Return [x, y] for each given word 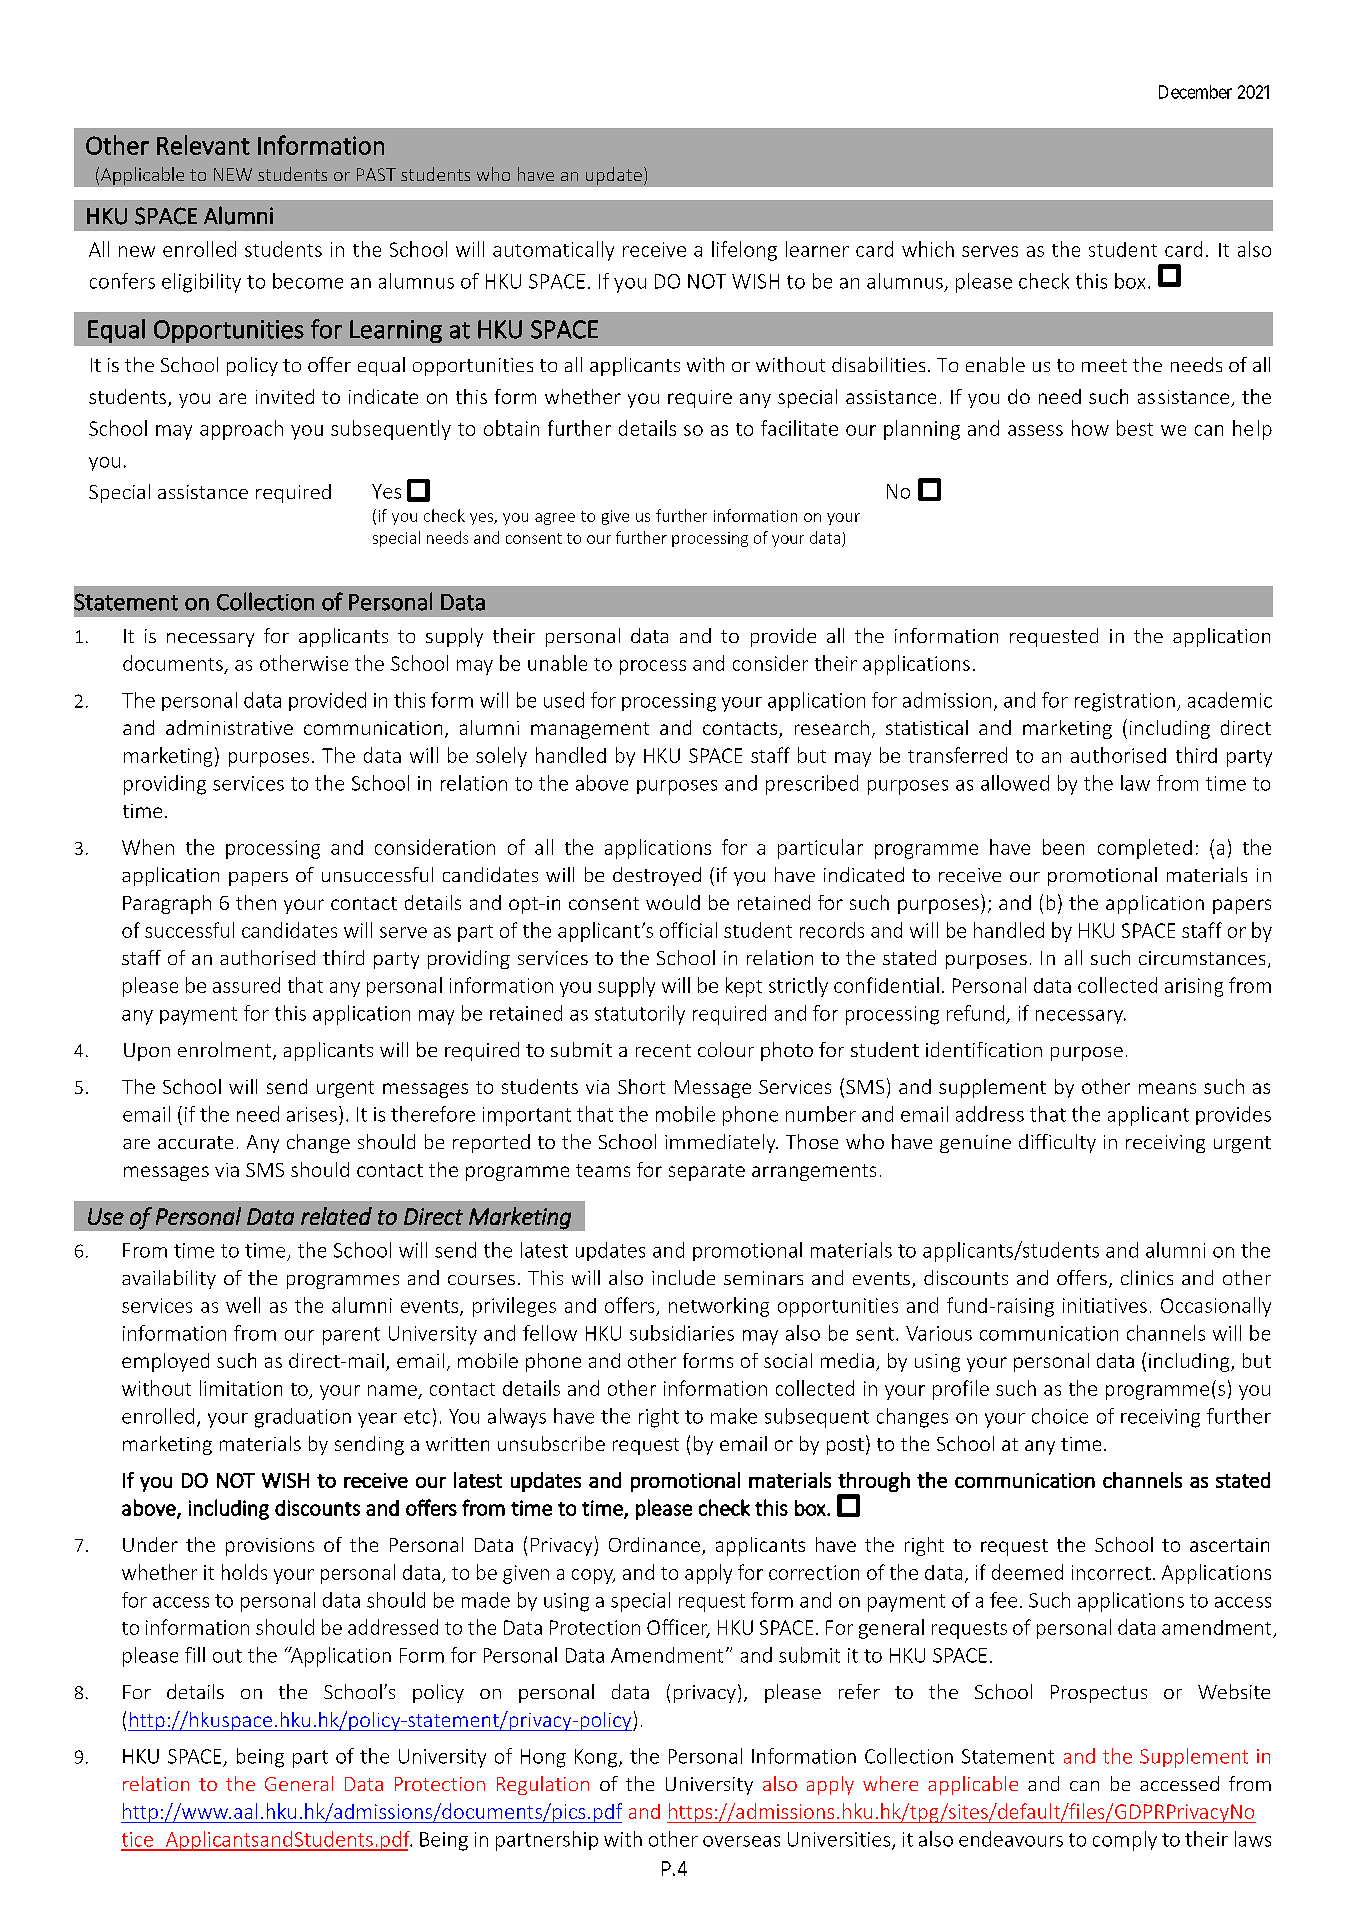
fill [195, 1655]
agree [555, 519]
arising [1194, 987]
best [1135, 428]
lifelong [744, 251]
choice [1060, 1416]
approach [241, 430]
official [688, 930]
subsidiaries [682, 1333]
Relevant [203, 145]
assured [246, 985]
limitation [241, 1388]
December [1195, 92]
